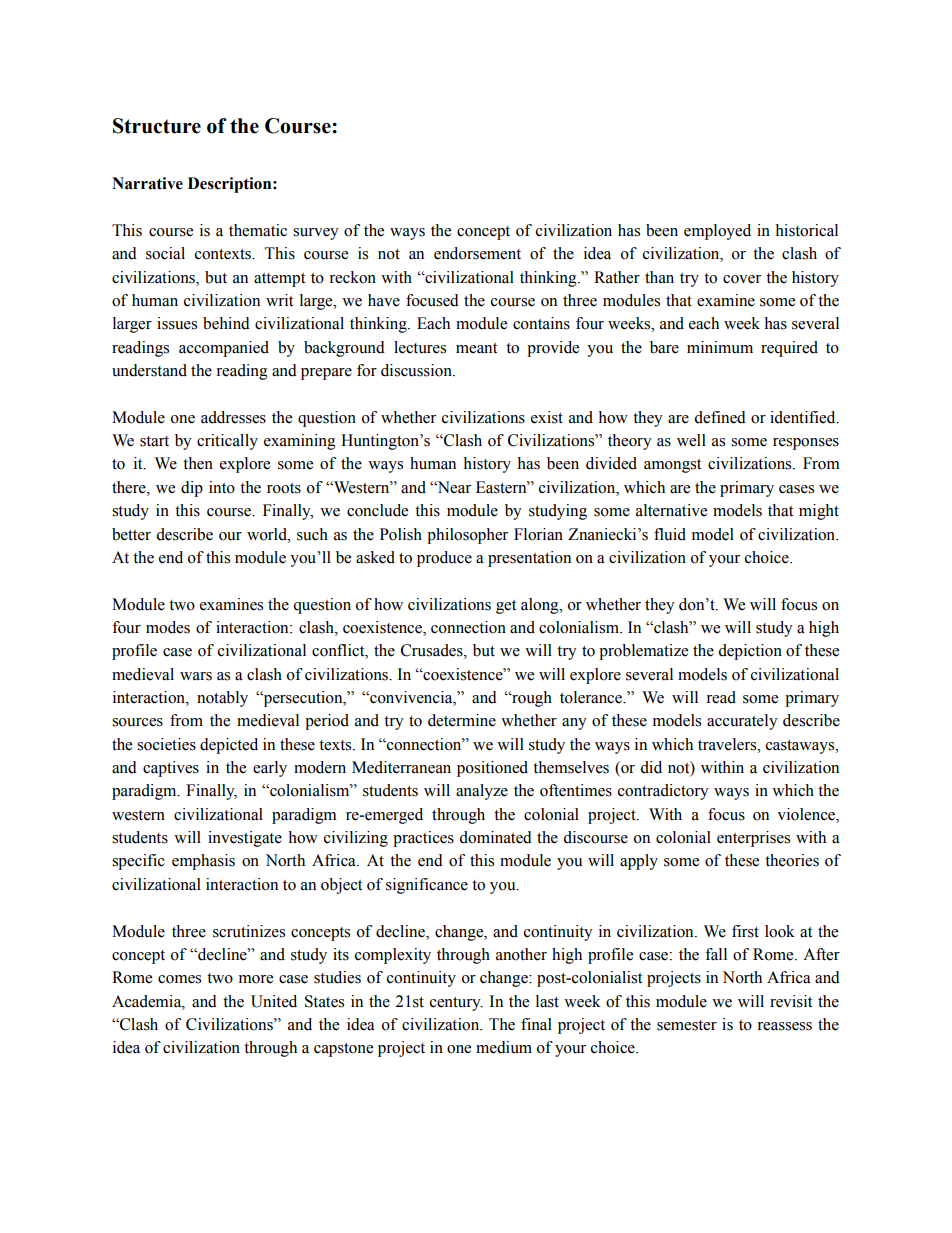 The image size is (952, 1233). I want to click on minimum, so click(720, 347).
